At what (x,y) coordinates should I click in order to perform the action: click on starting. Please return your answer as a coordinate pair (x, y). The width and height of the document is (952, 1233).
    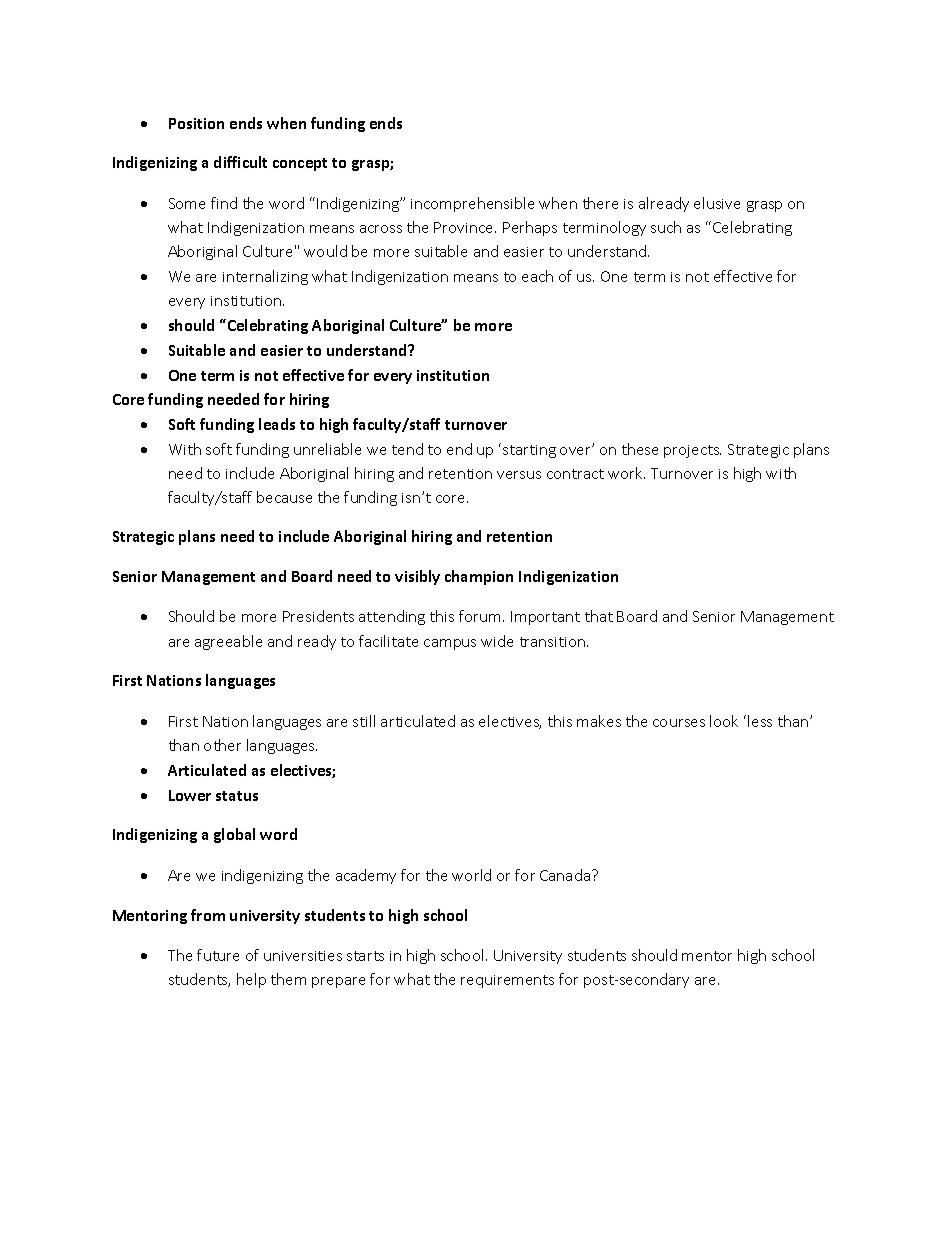
    Looking at the image, I should click on (529, 451).
